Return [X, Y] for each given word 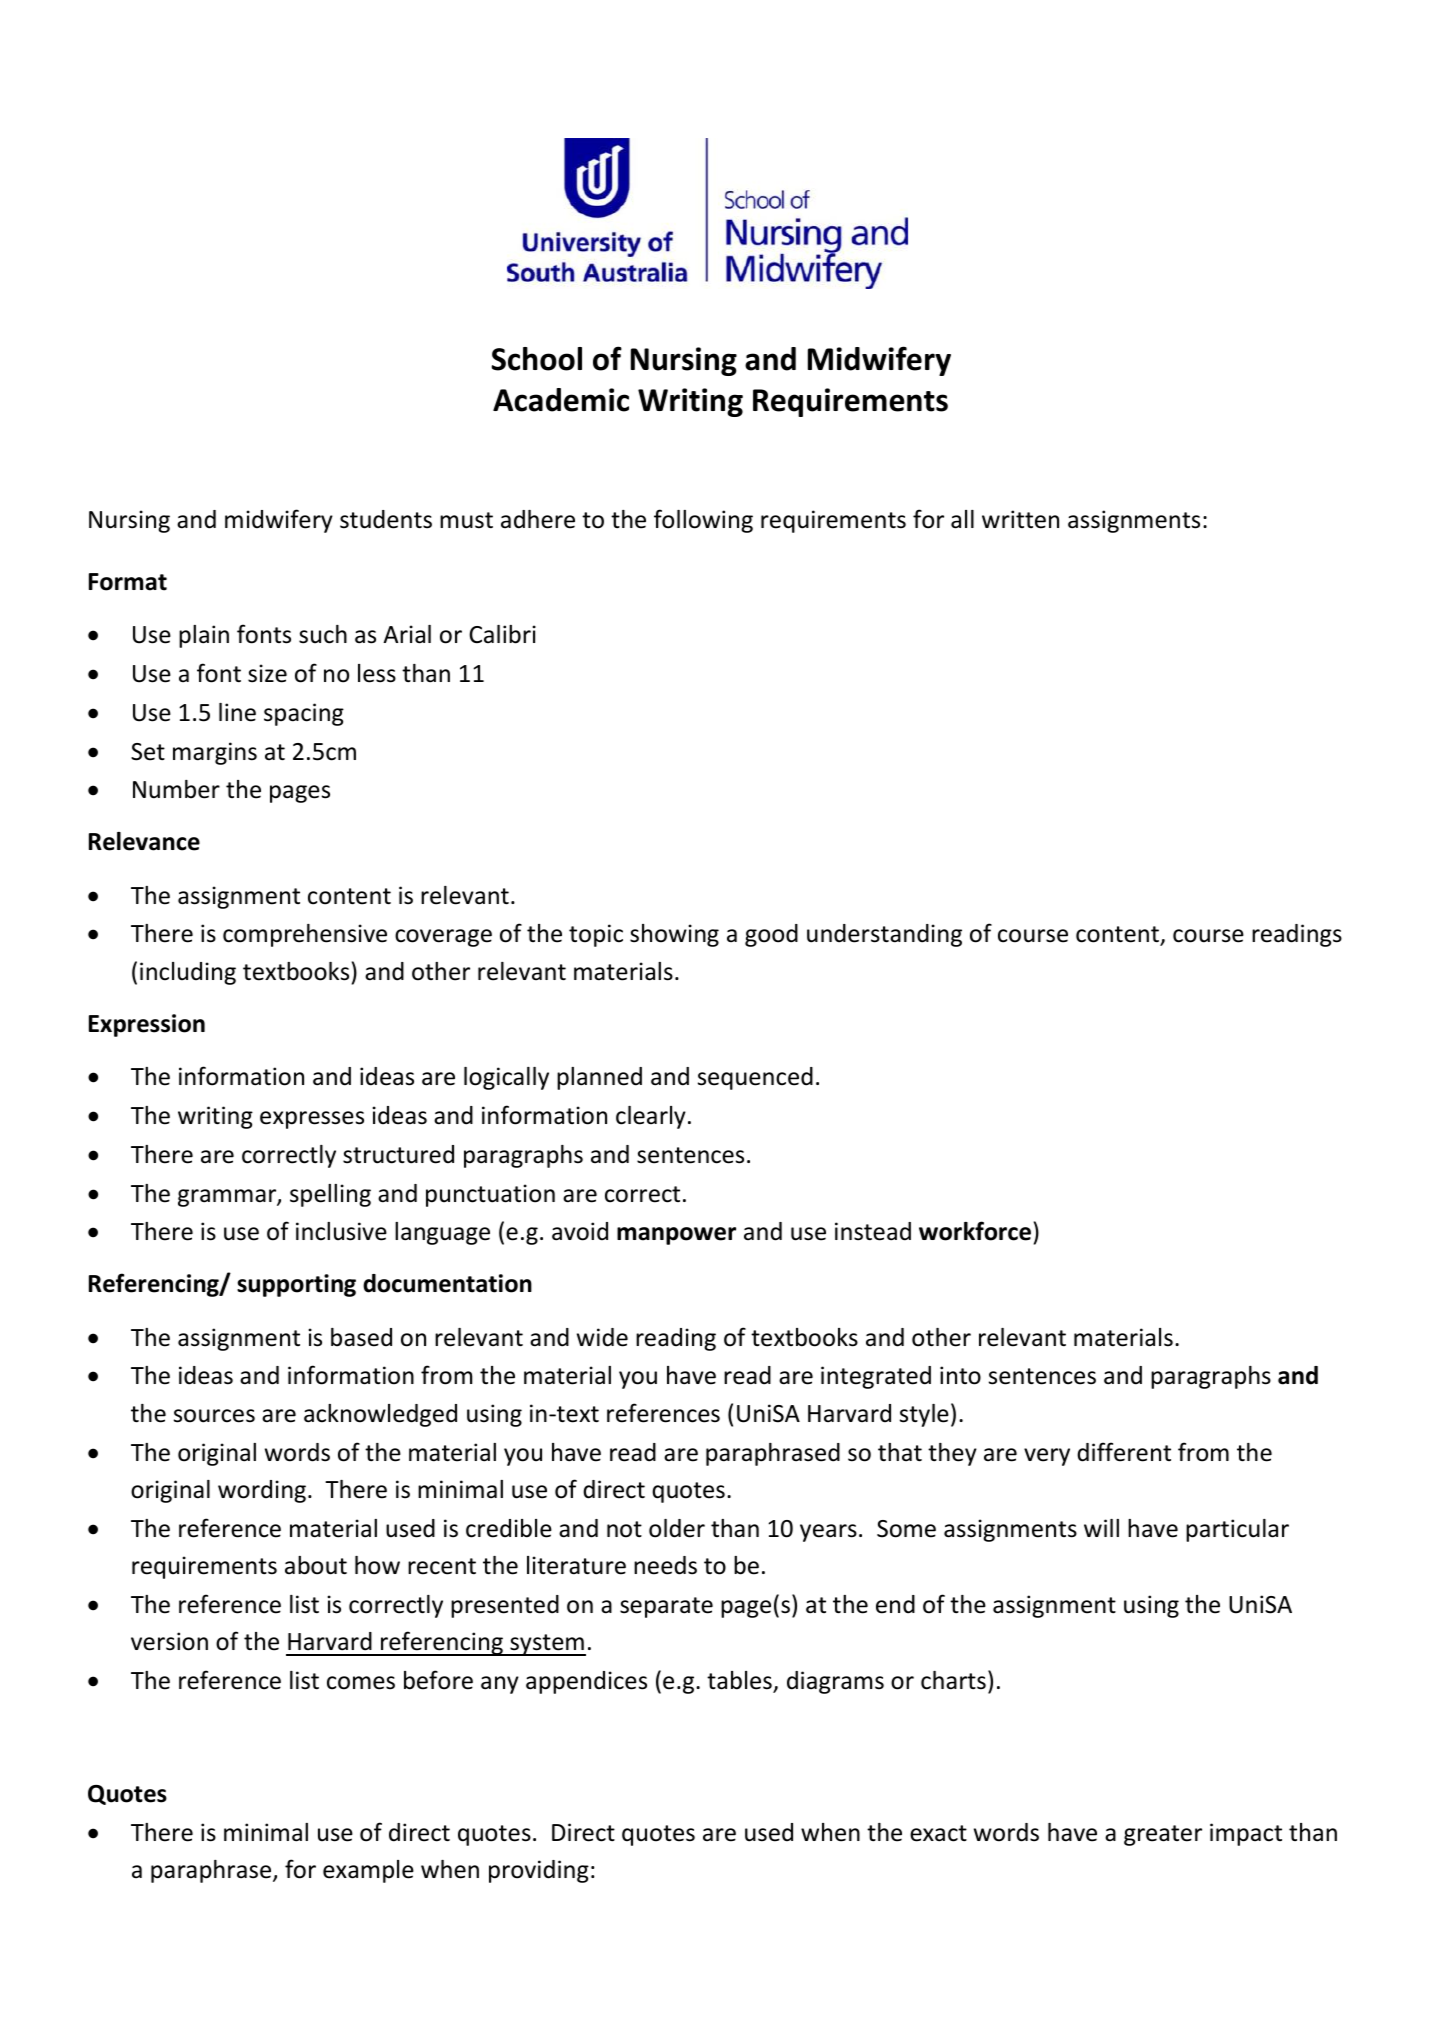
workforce [975, 1231]
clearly [651, 1117]
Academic [561, 400]
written [1020, 519]
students [386, 519]
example [368, 1871]
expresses [312, 1120]
